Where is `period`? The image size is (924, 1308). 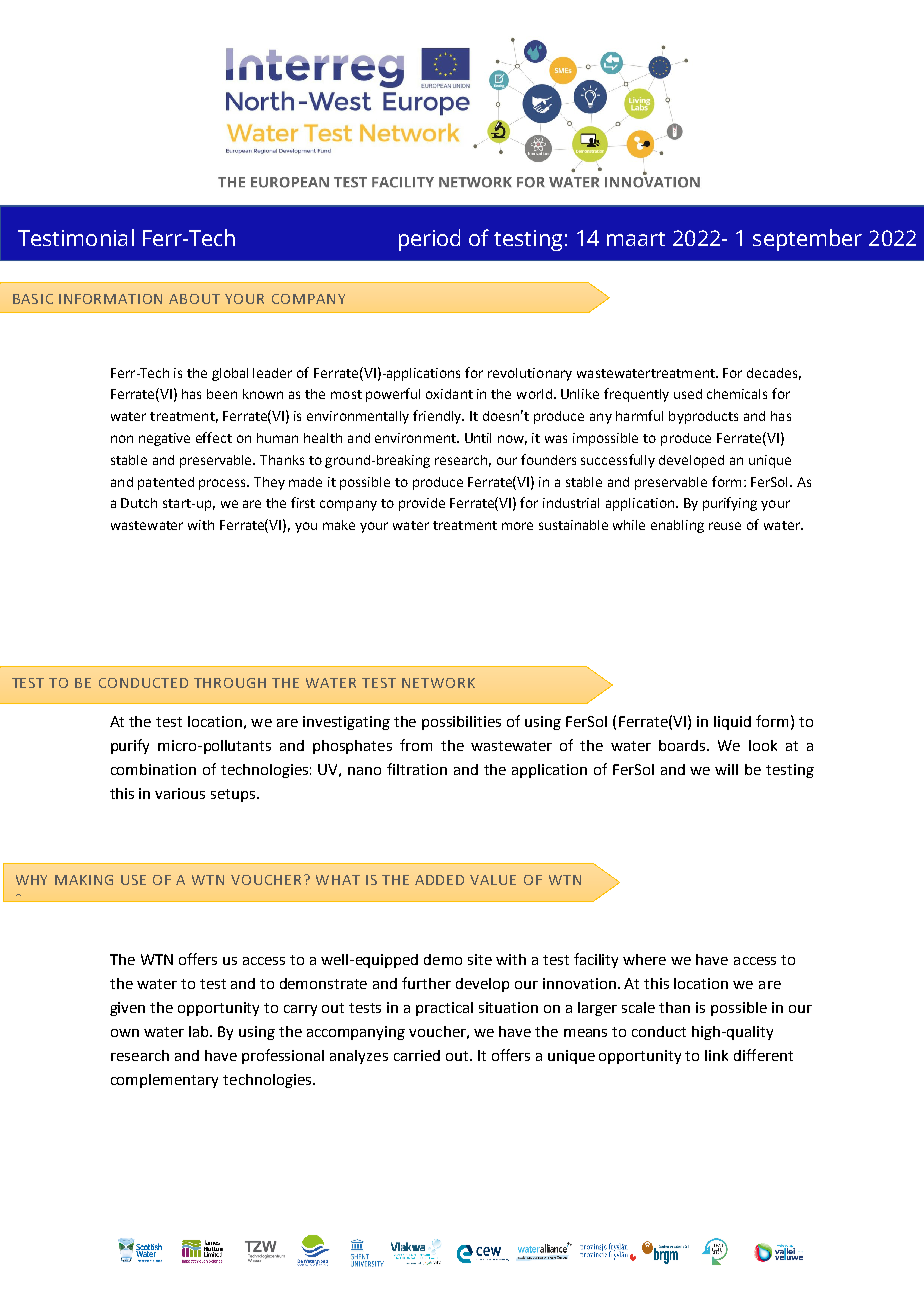
period is located at coordinates (429, 240).
